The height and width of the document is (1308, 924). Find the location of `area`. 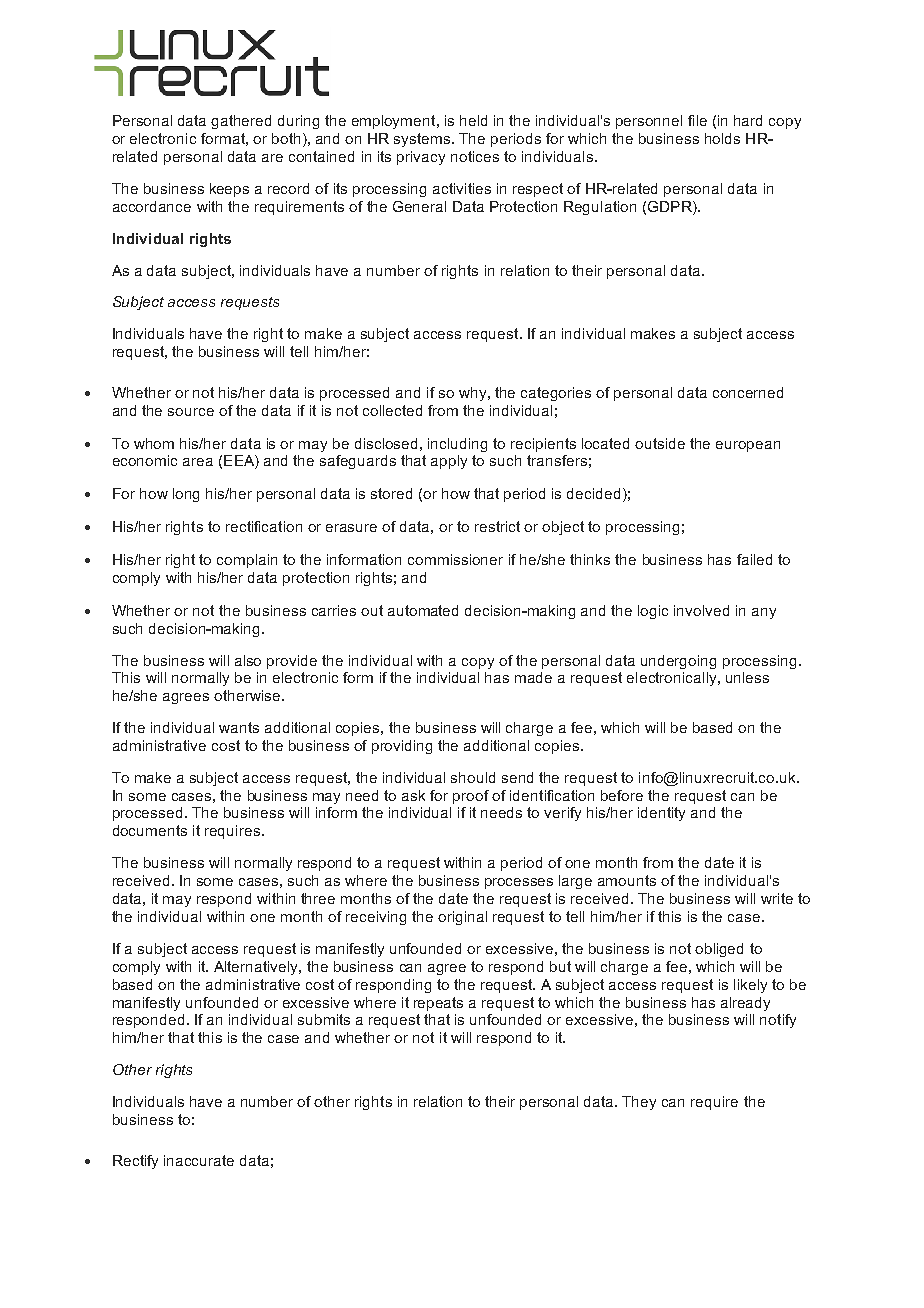

area is located at coordinates (198, 462).
